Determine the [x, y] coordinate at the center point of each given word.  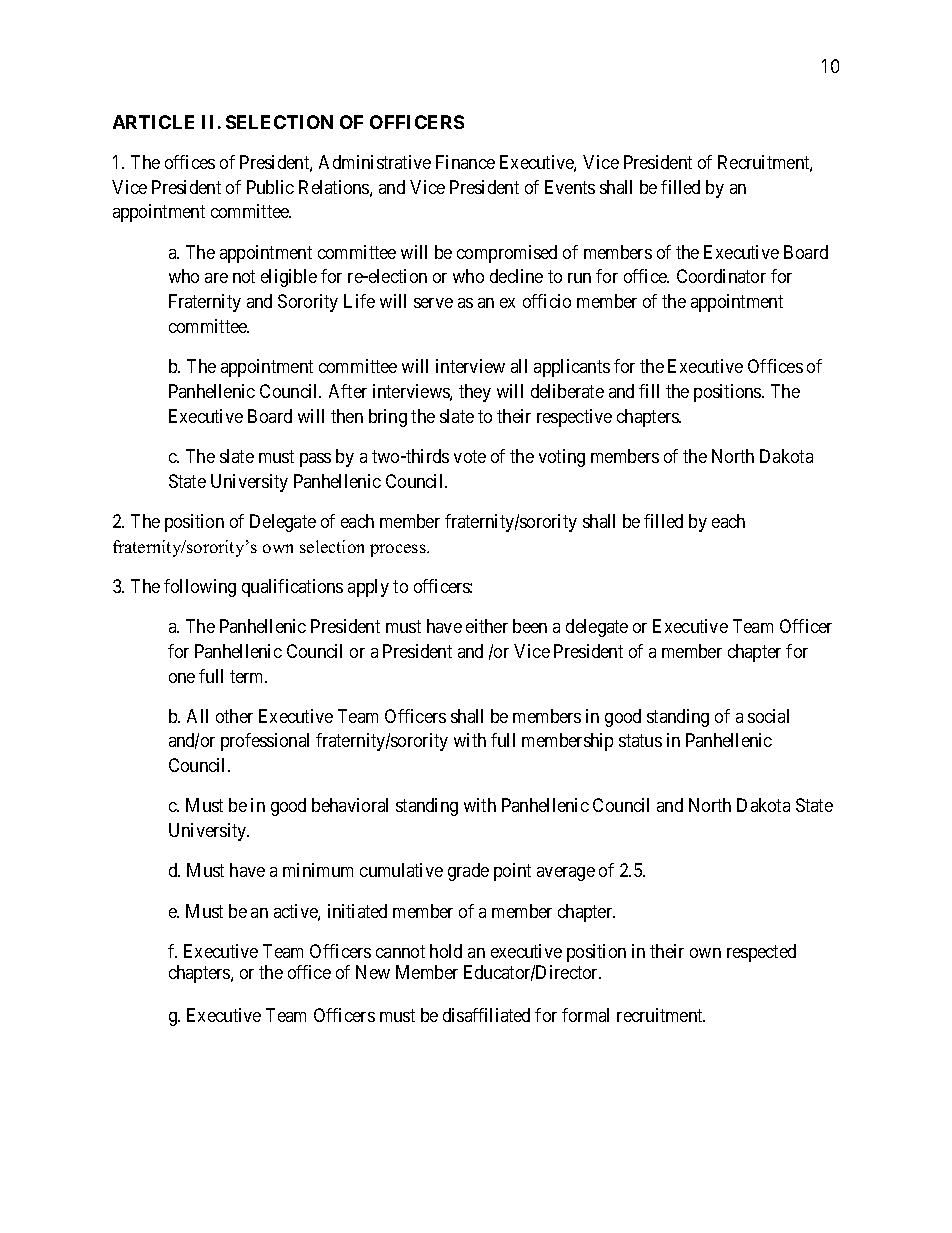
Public [270, 187]
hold [446, 951]
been [530, 626]
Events [570, 187]
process [399, 550]
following [200, 588]
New [373, 972]
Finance [465, 162]
